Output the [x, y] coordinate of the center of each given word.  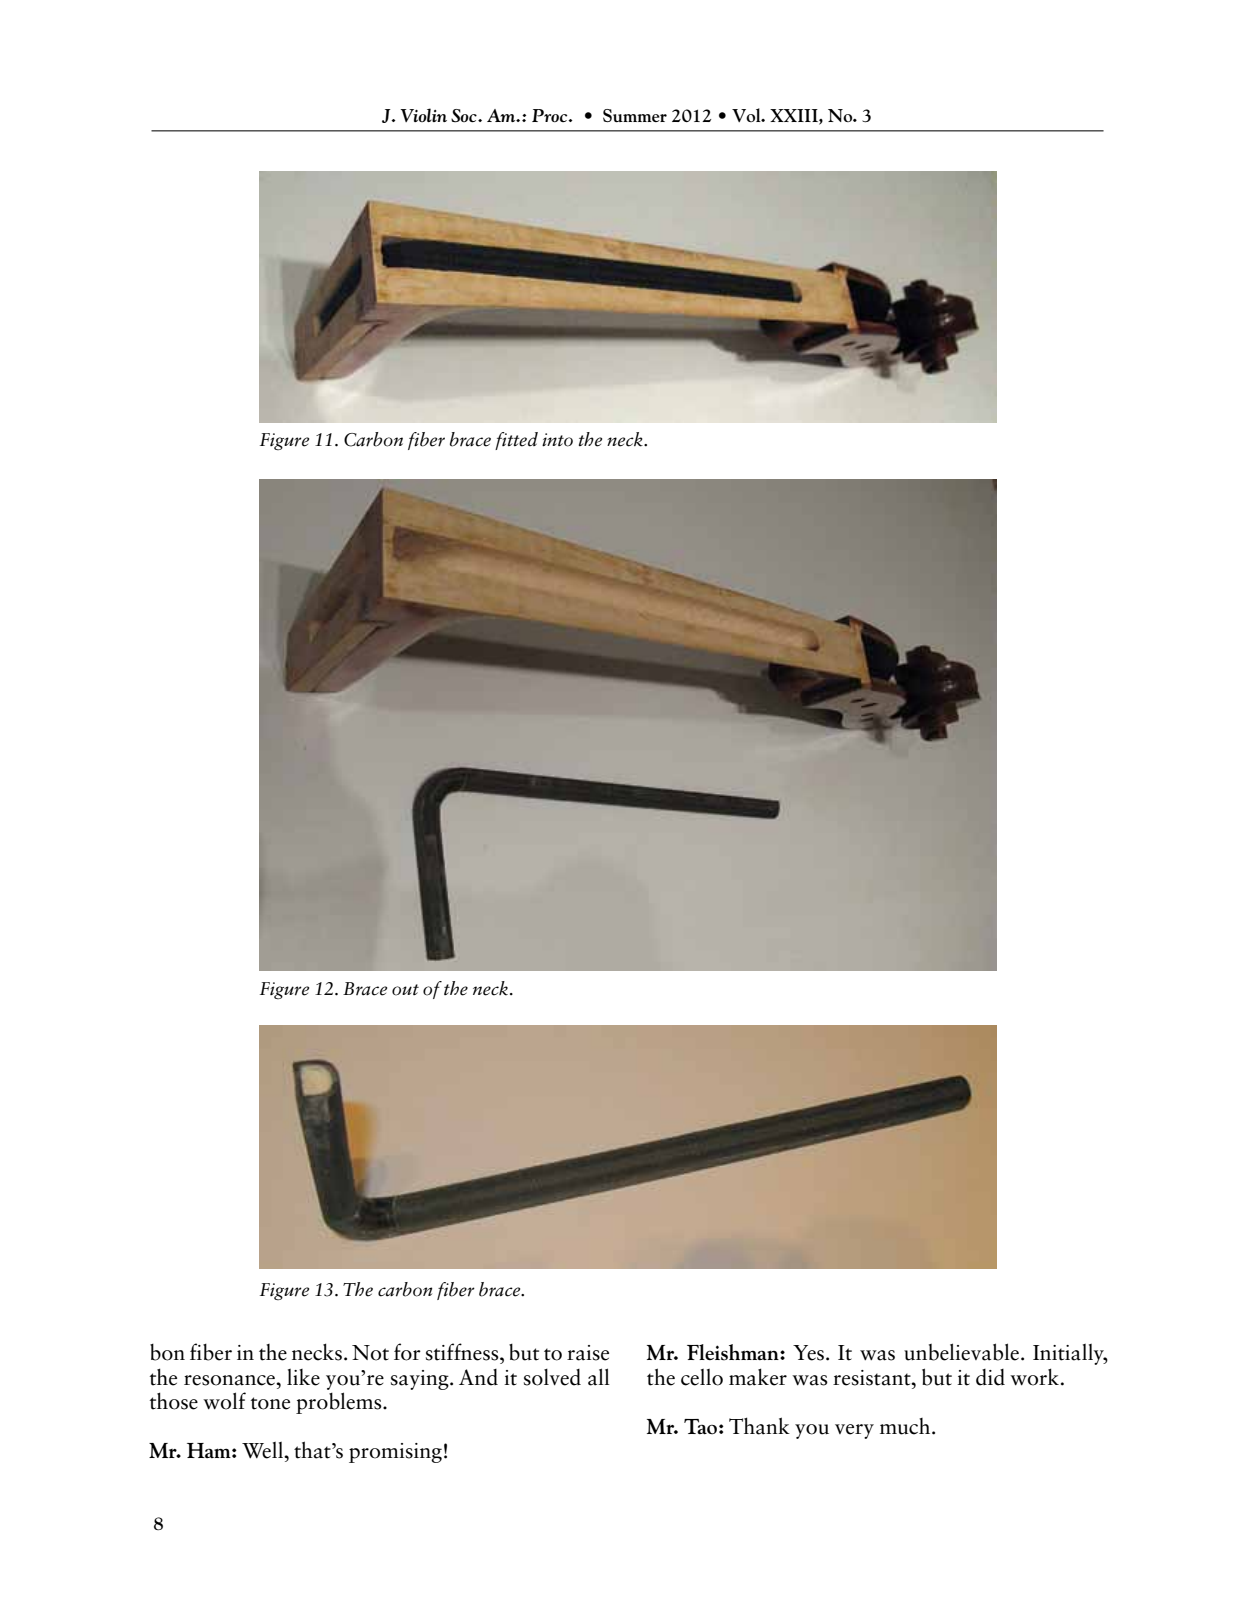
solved [552, 1377]
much [906, 1426]
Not [370, 1353]
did [990, 1377]
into [557, 440]
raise [588, 1353]
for [407, 1352]
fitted [516, 441]
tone [270, 1403]
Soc [465, 116]
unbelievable [961, 1352]
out [405, 990]
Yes [808, 1353]
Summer [635, 115]
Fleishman [734, 1352]
